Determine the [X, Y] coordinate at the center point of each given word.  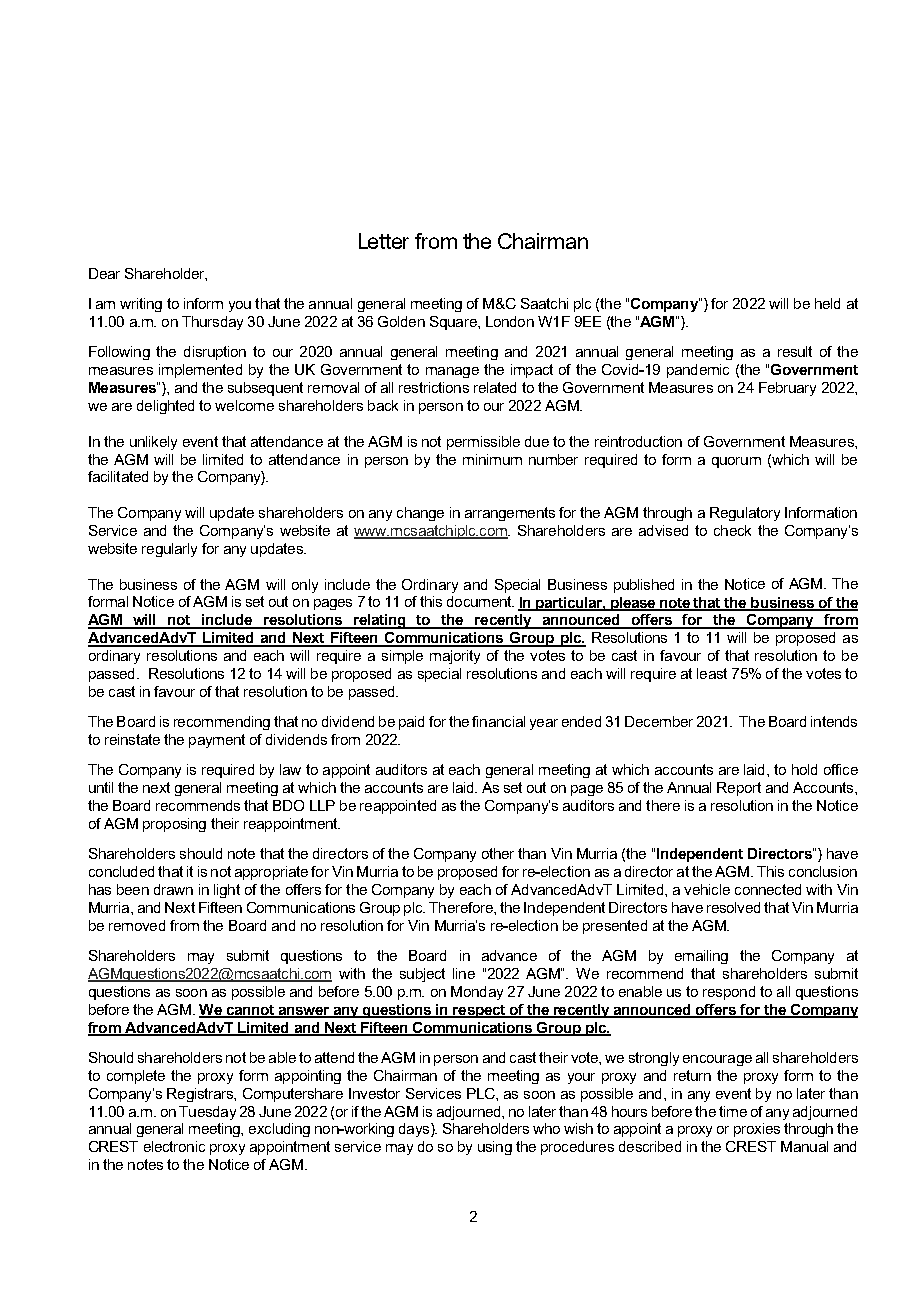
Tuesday [207, 1113]
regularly [169, 550]
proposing [174, 825]
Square [454, 323]
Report [739, 789]
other [498, 853]
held [827, 303]
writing [141, 305]
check [732, 530]
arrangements [510, 514]
